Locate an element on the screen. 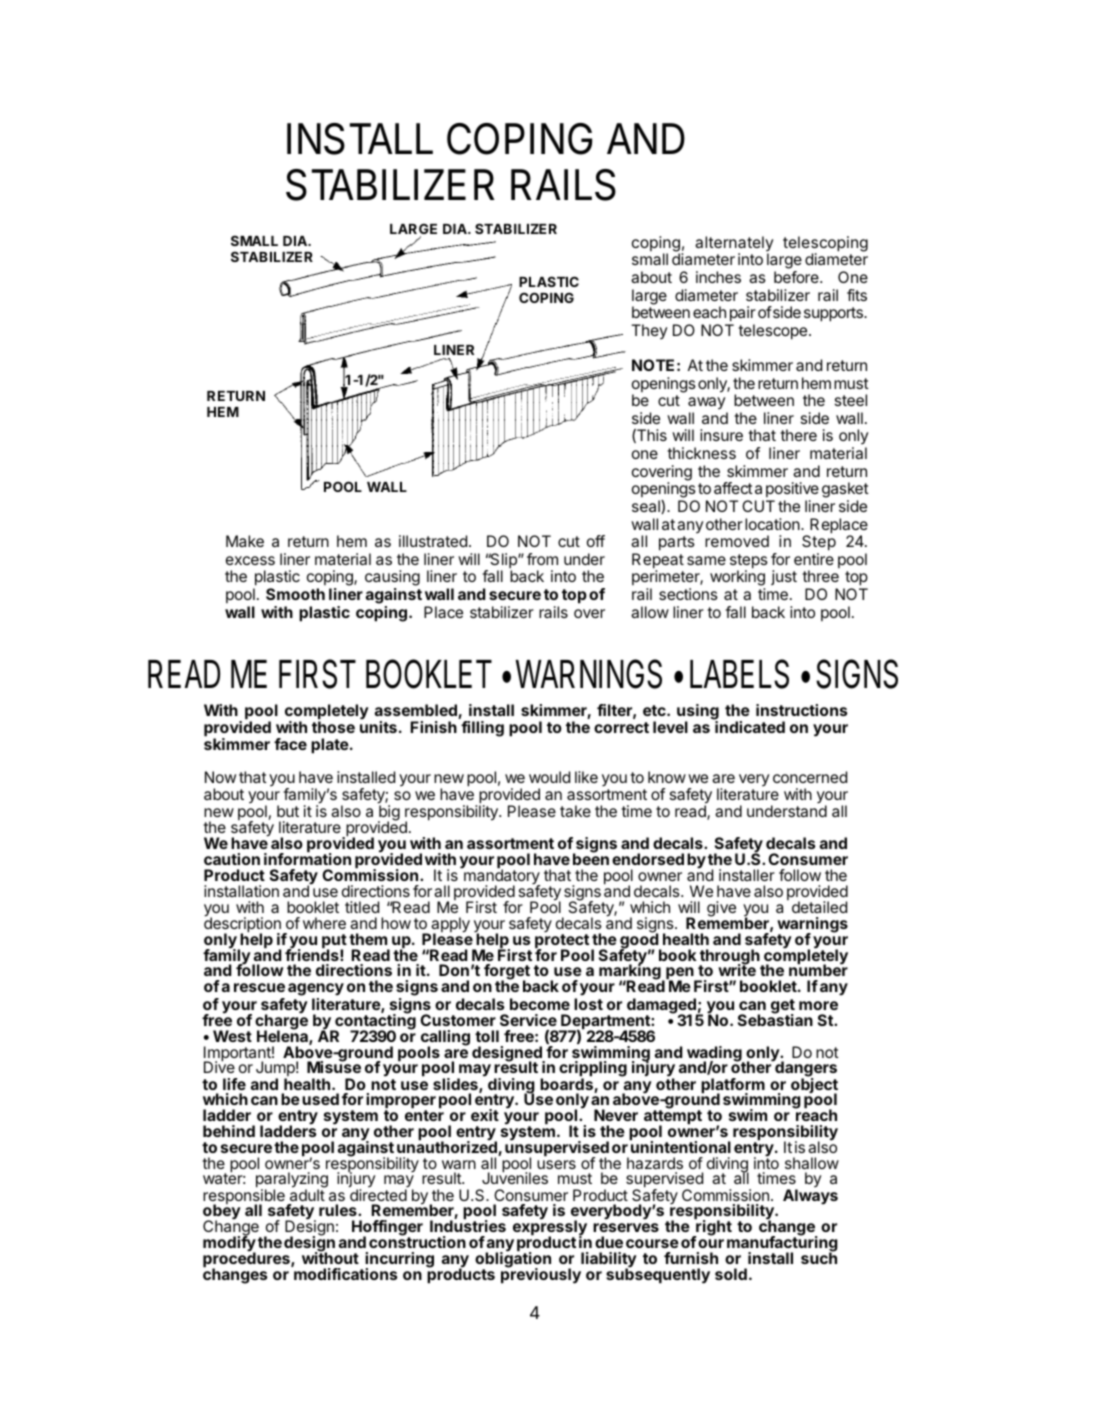 The width and height of the screenshot is (1101, 1424). become is located at coordinates (540, 1004).
